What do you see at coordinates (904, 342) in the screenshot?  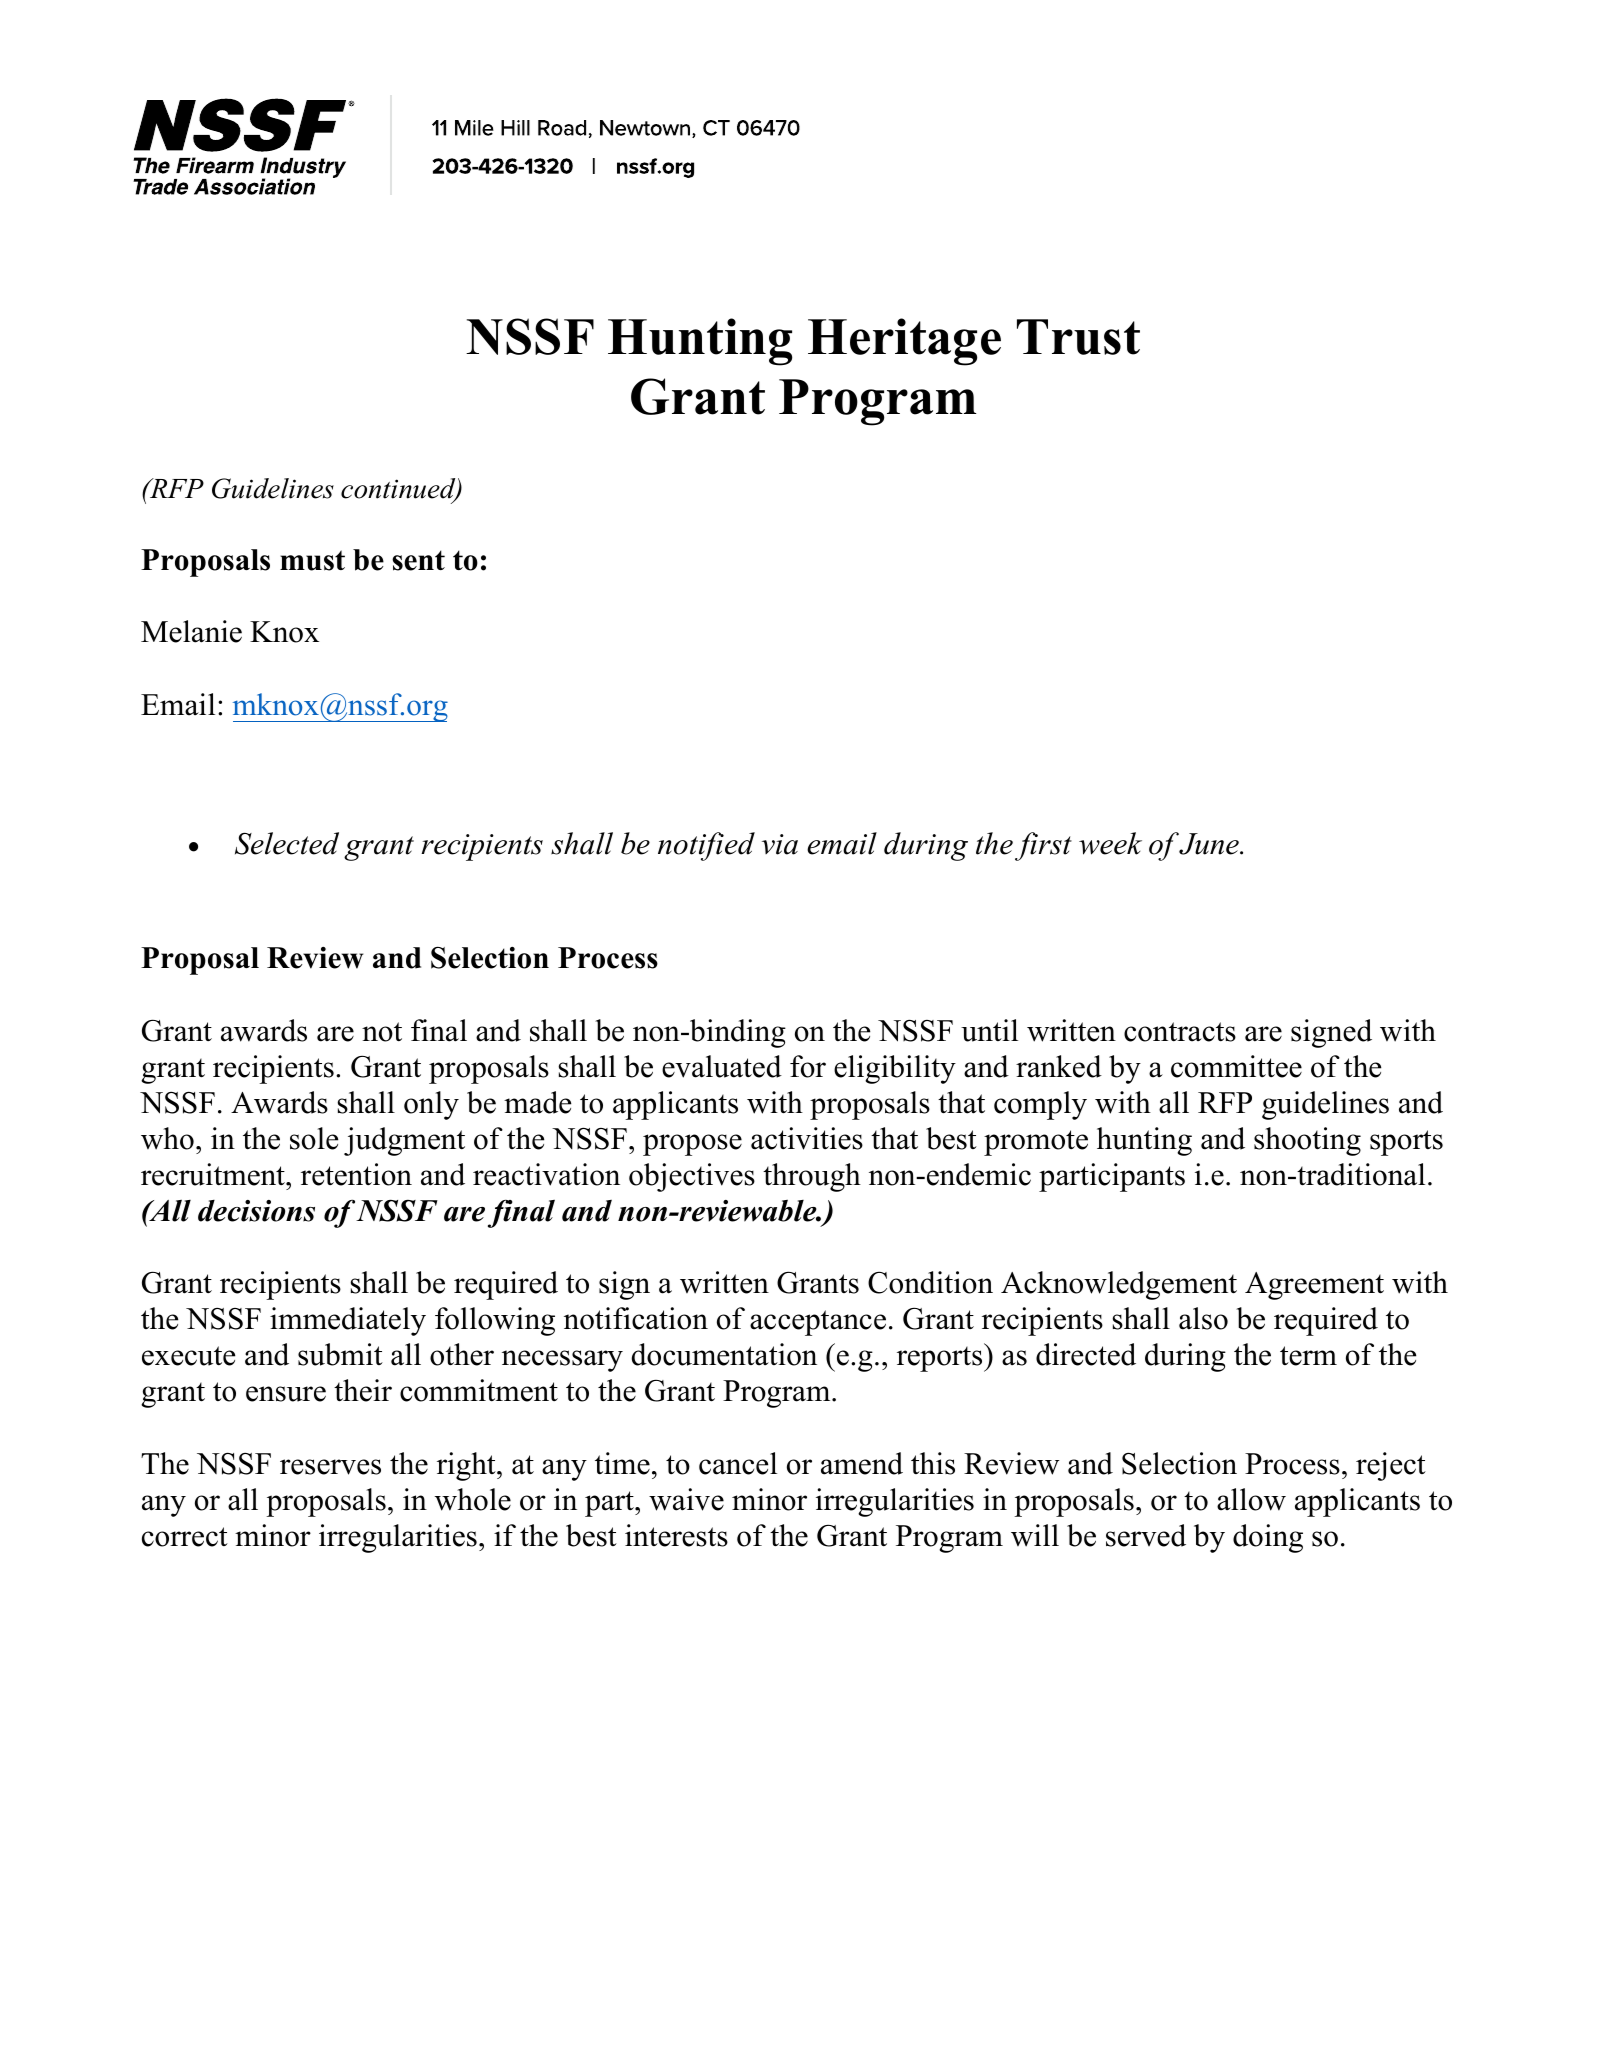 I see `Heritage` at bounding box center [904, 342].
